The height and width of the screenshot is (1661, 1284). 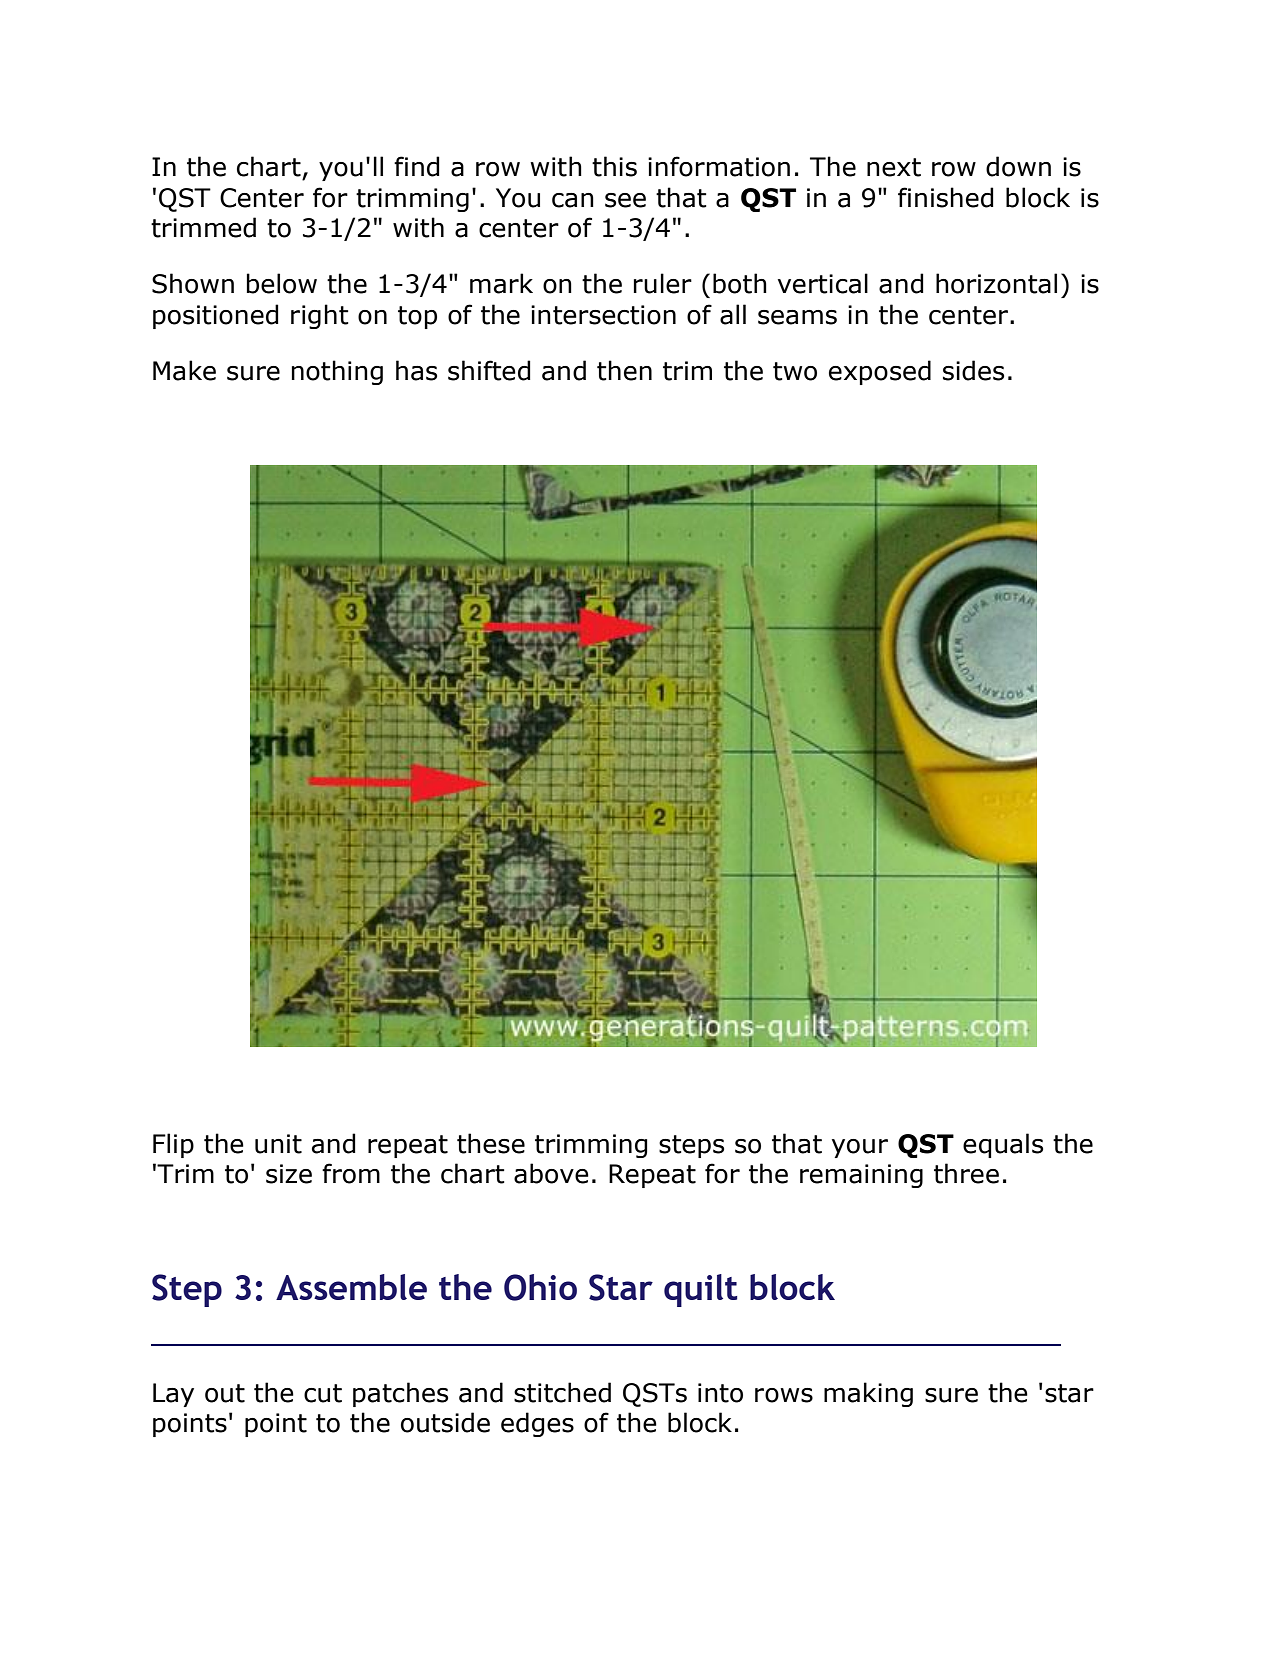 What do you see at coordinates (323, 1393) in the screenshot?
I see `cut` at bounding box center [323, 1393].
